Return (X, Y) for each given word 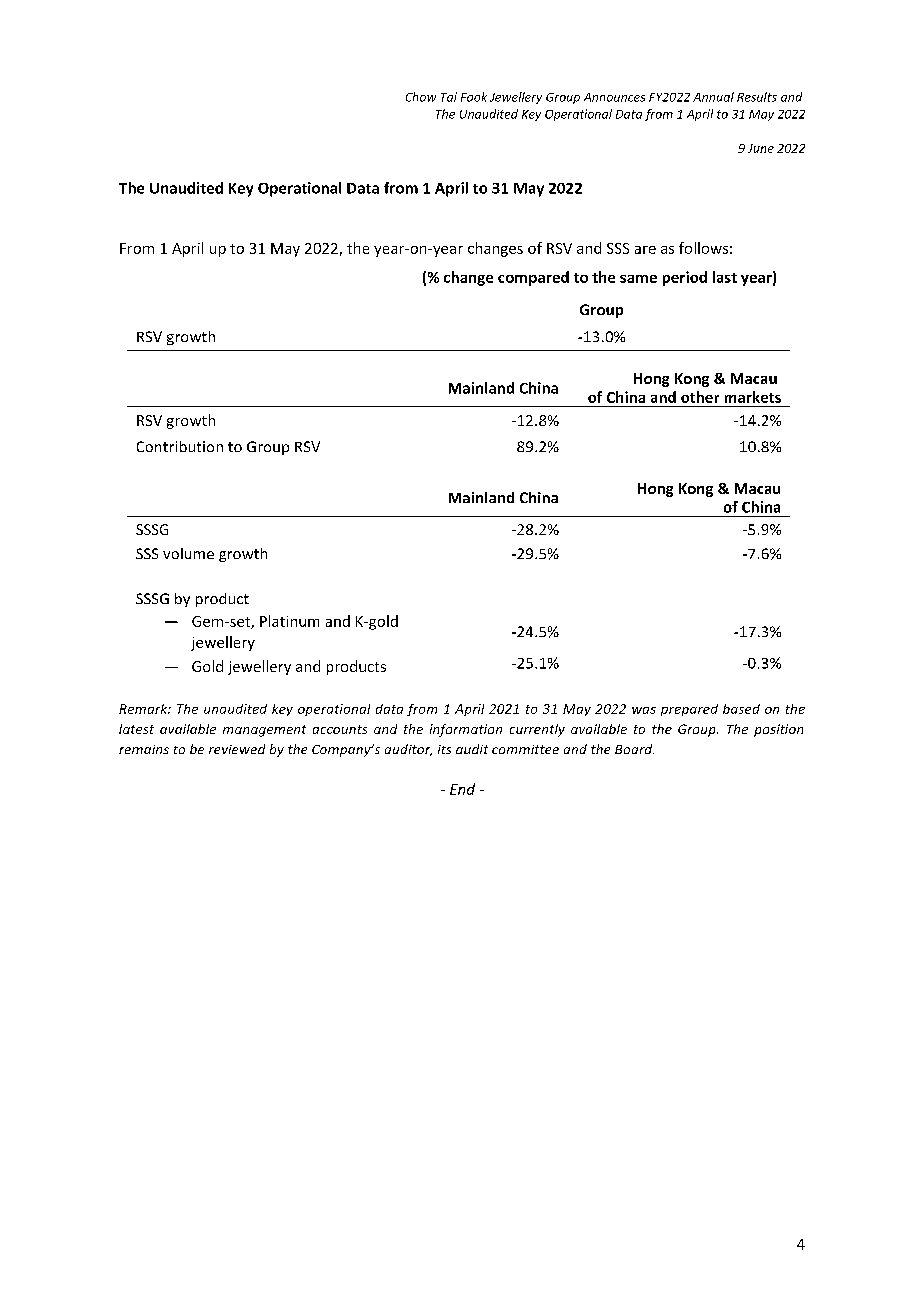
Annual (713, 97)
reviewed (237, 749)
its (444, 749)
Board (634, 749)
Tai (449, 97)
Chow (421, 97)
